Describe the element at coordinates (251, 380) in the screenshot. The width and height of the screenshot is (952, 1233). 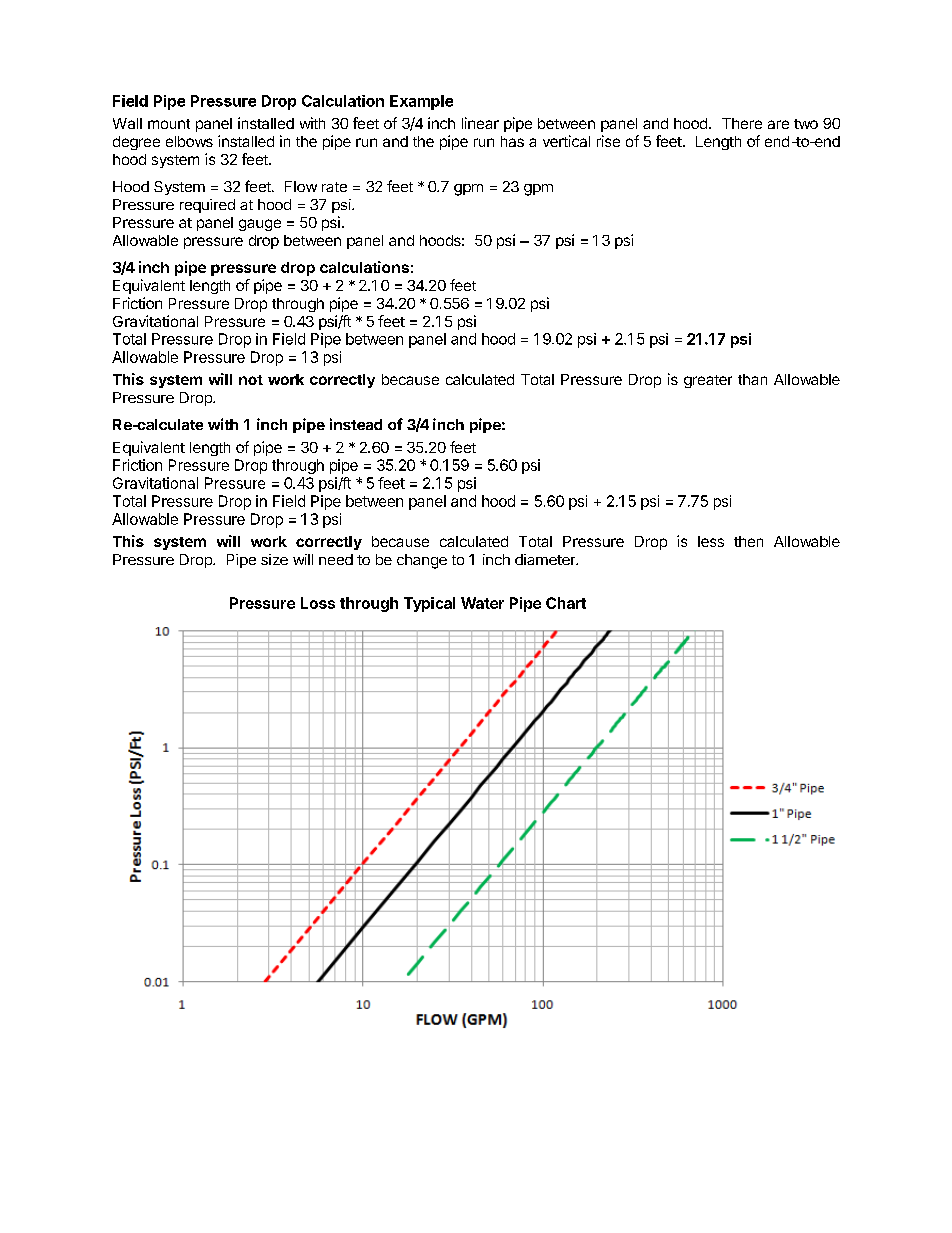
I see `not` at that location.
